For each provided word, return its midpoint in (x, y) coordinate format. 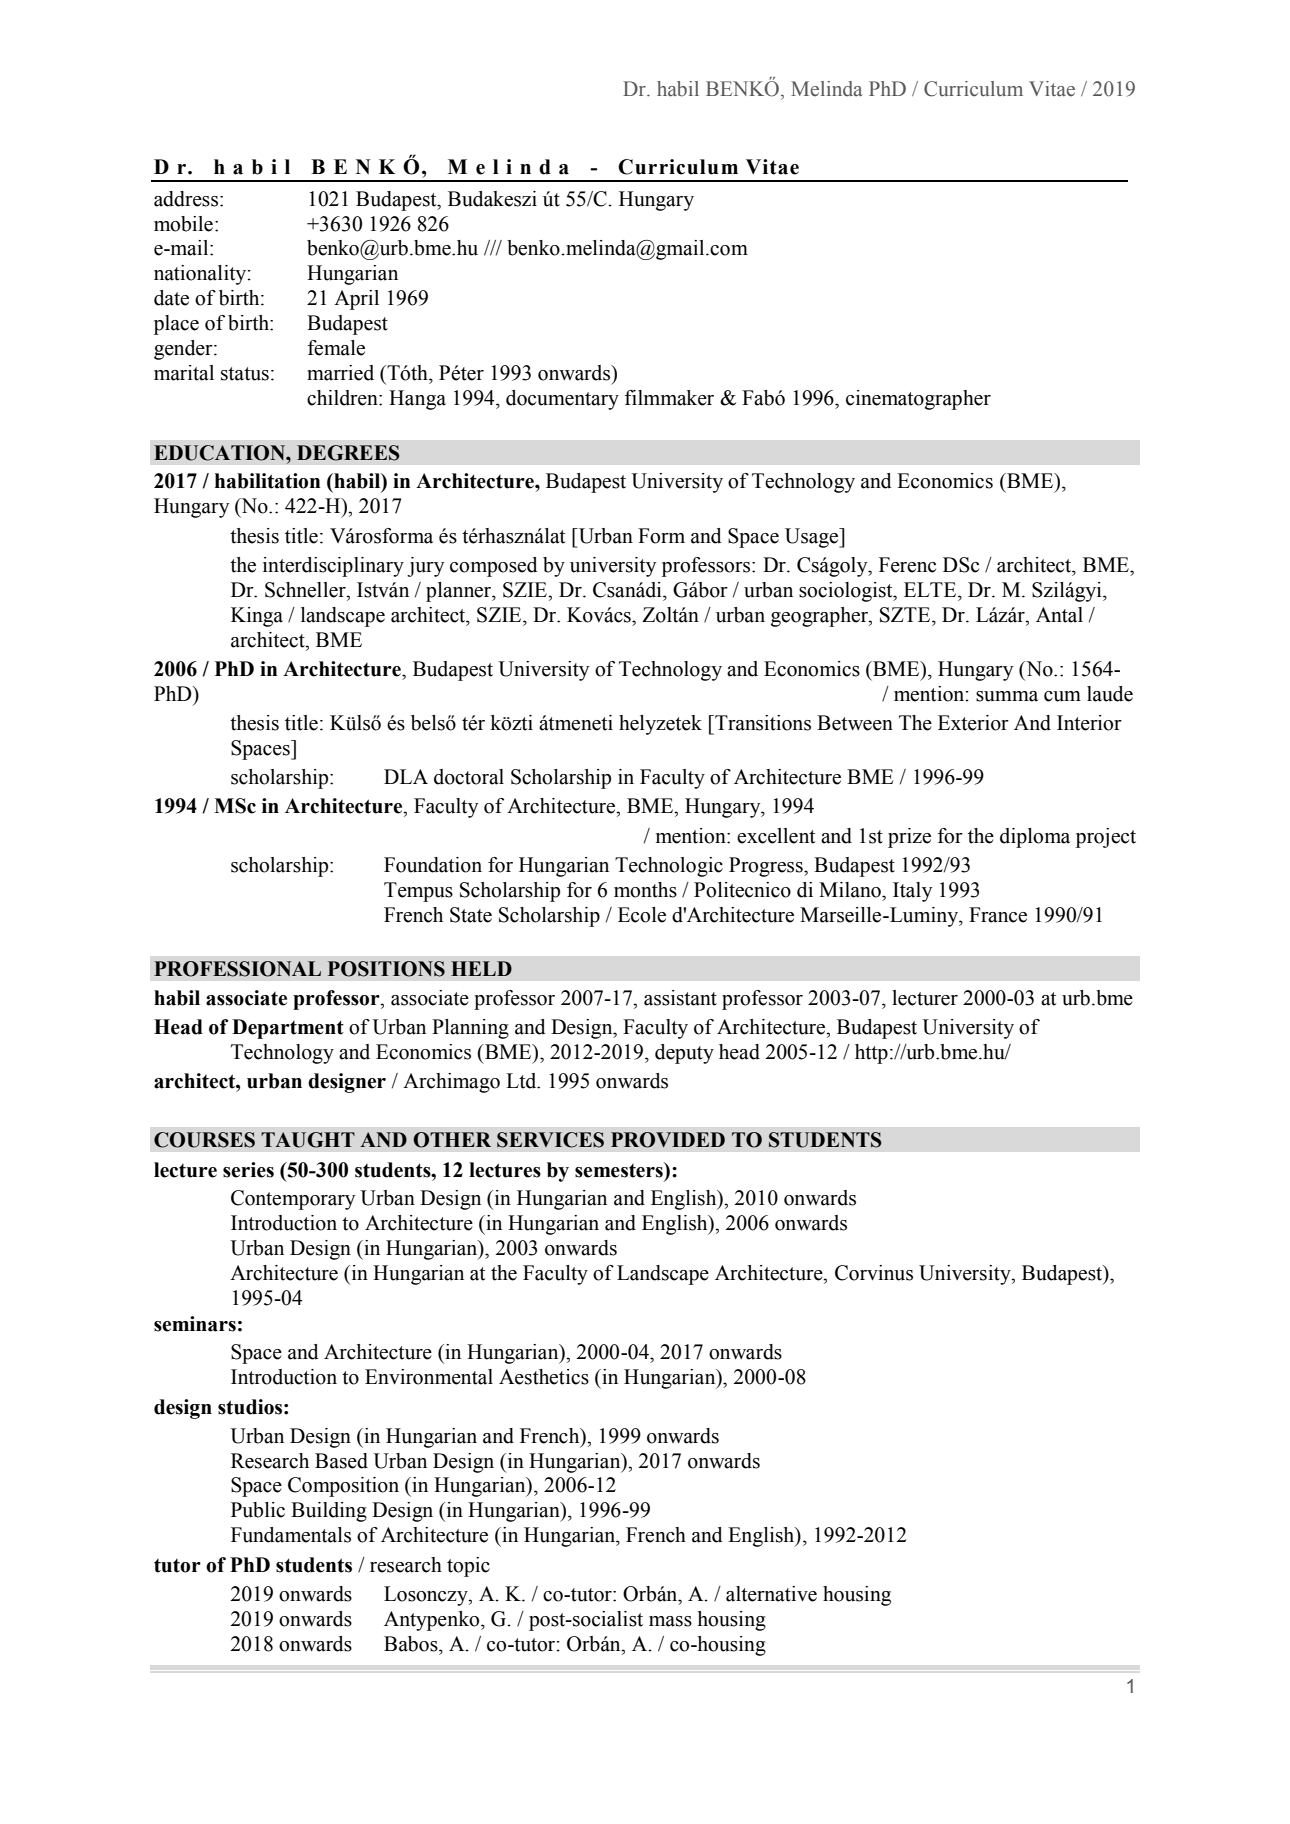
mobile (183, 224)
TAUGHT (308, 1140)
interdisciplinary (333, 567)
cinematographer (918, 400)
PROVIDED (668, 1140)
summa (1007, 696)
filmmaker (669, 398)
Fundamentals (291, 1535)
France (998, 915)
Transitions (762, 723)
